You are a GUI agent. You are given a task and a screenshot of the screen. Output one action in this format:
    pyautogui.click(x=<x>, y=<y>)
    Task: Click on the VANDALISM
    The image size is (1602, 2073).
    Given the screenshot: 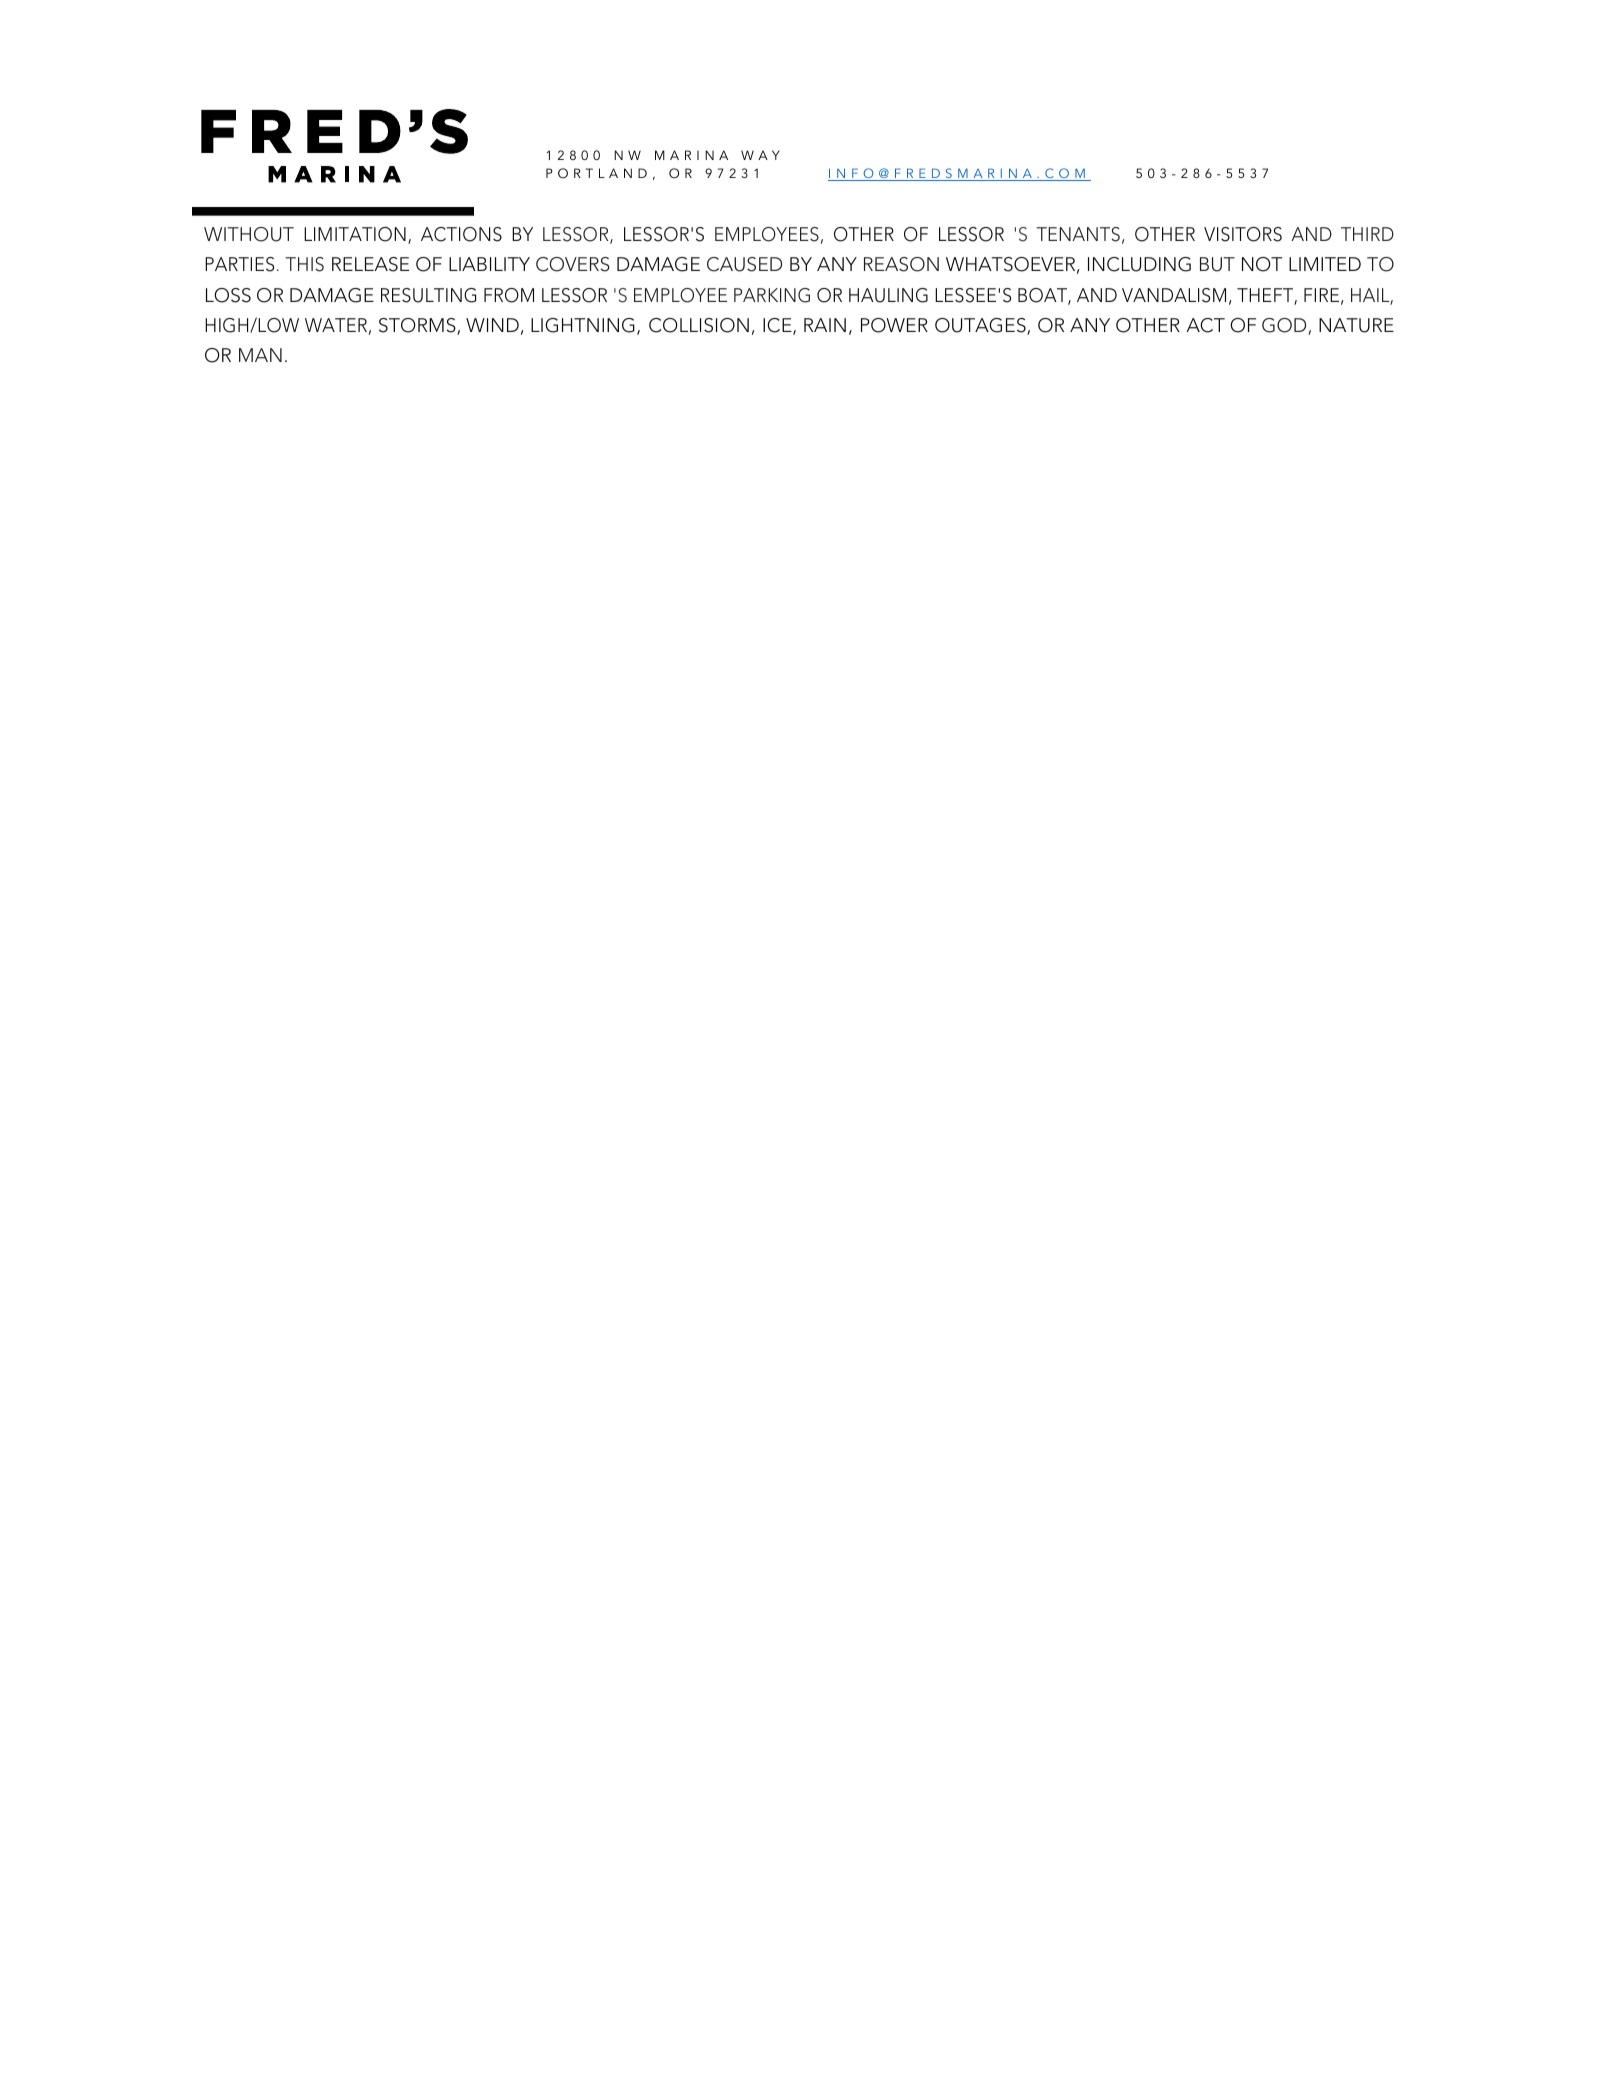 What is the action you would take?
    pyautogui.click(x=1174, y=295)
